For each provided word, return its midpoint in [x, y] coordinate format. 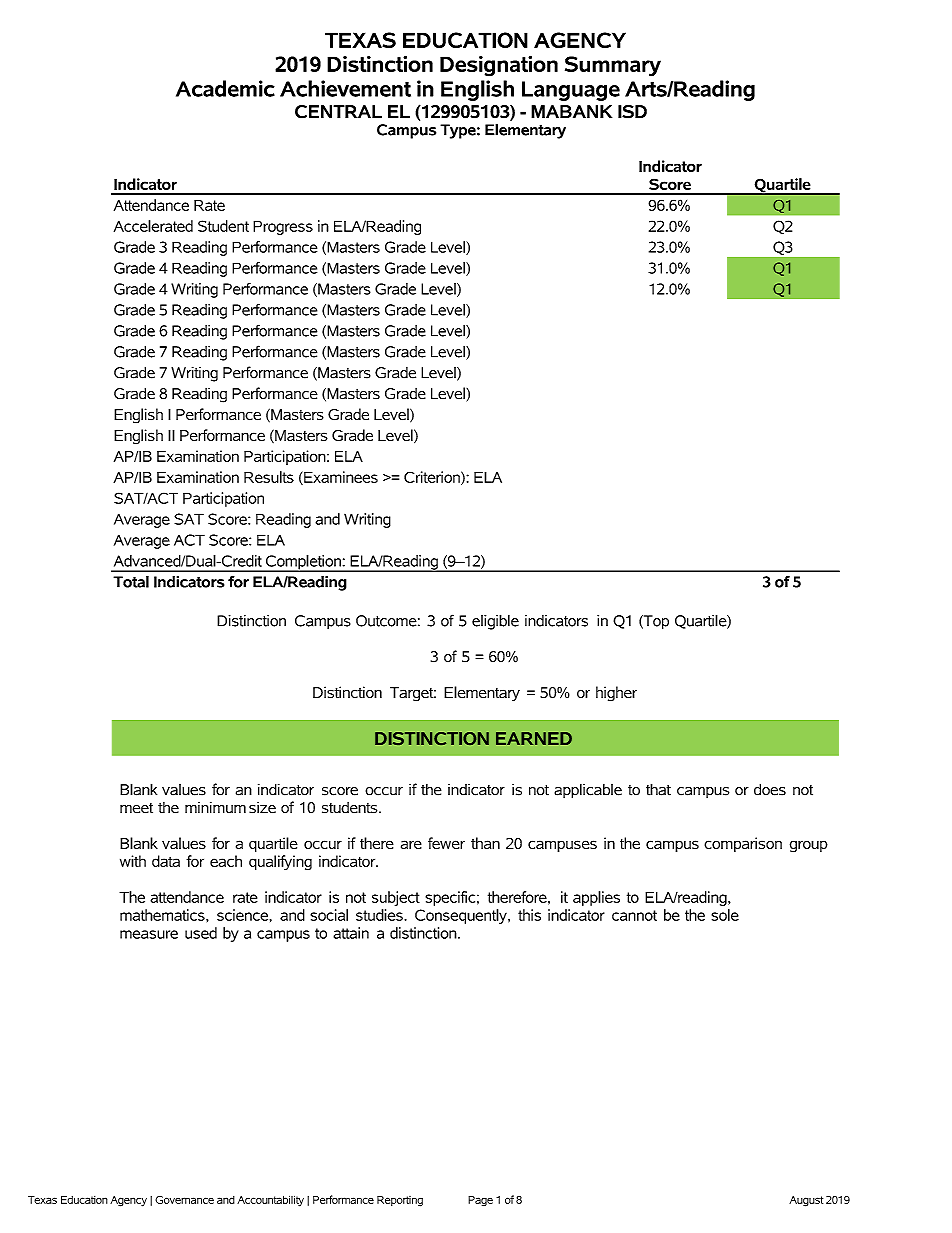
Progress [283, 227]
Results [269, 477]
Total [131, 582]
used [201, 933]
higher [616, 694]
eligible [495, 622]
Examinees [340, 478]
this [529, 915]
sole [725, 915]
